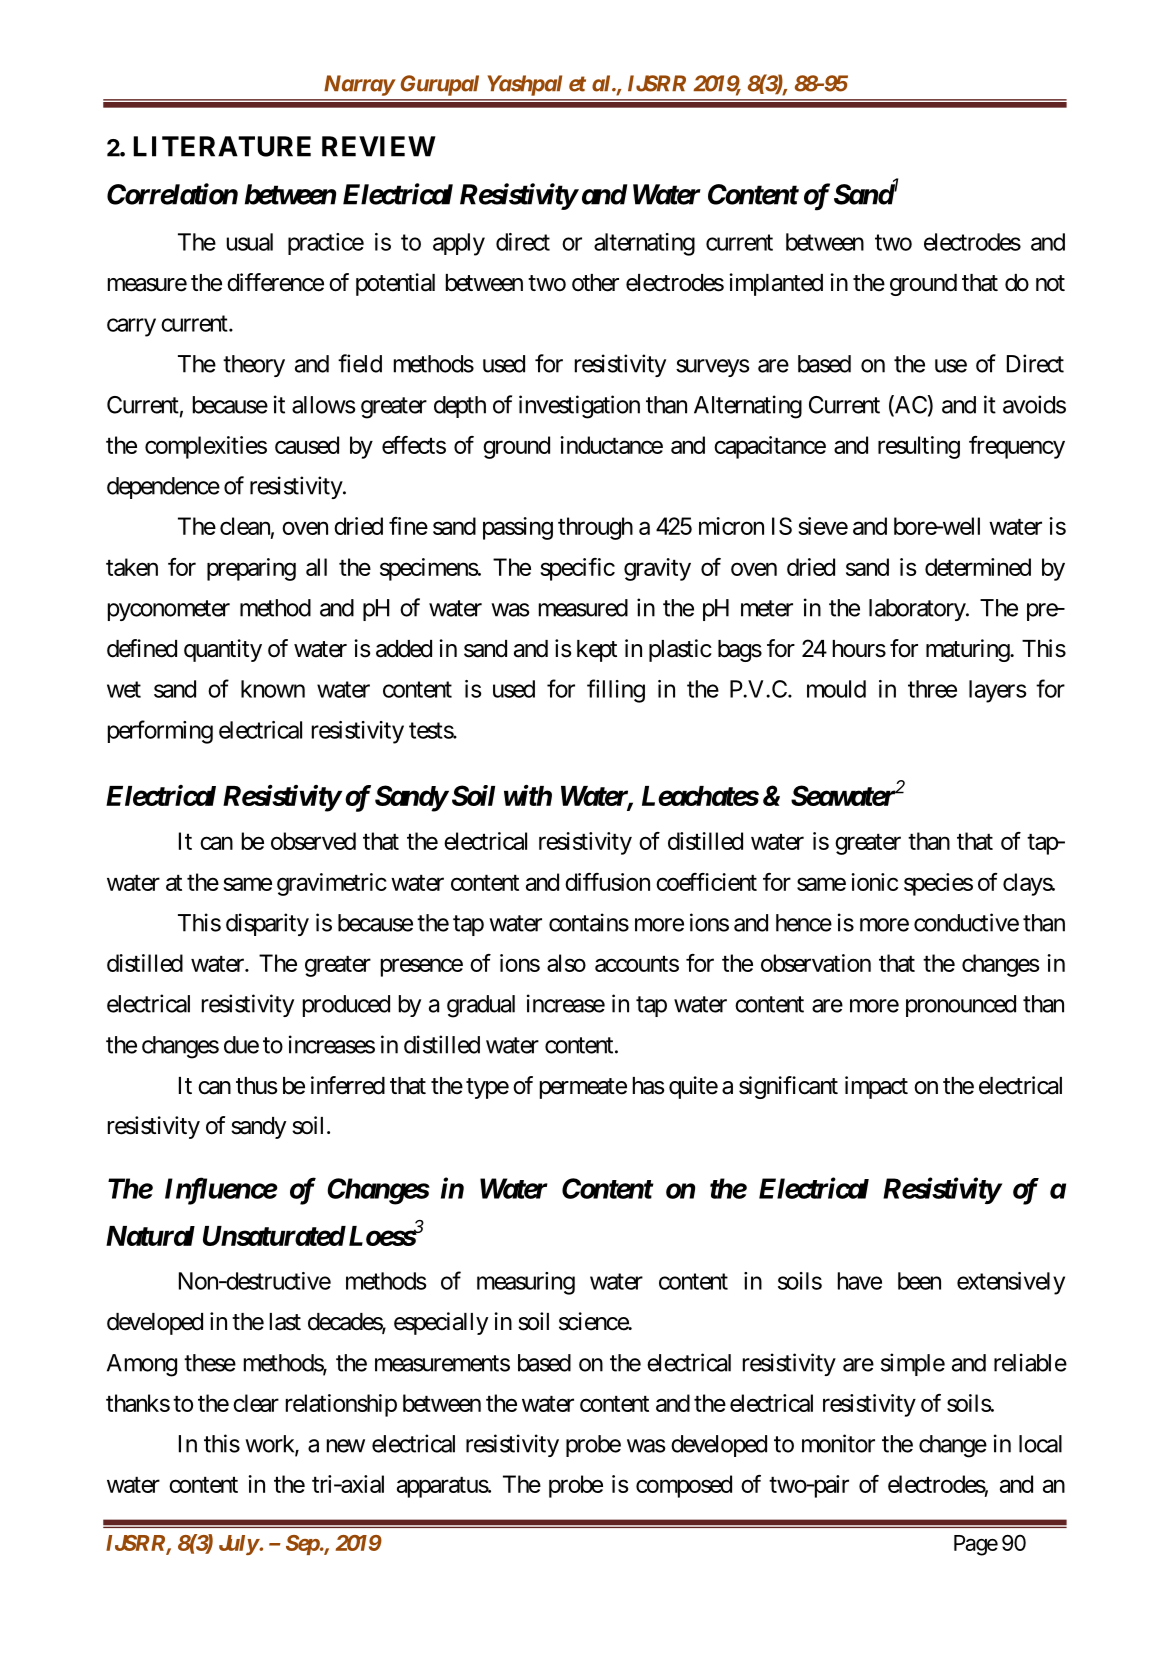  I want to click on preparing, so click(251, 569).
